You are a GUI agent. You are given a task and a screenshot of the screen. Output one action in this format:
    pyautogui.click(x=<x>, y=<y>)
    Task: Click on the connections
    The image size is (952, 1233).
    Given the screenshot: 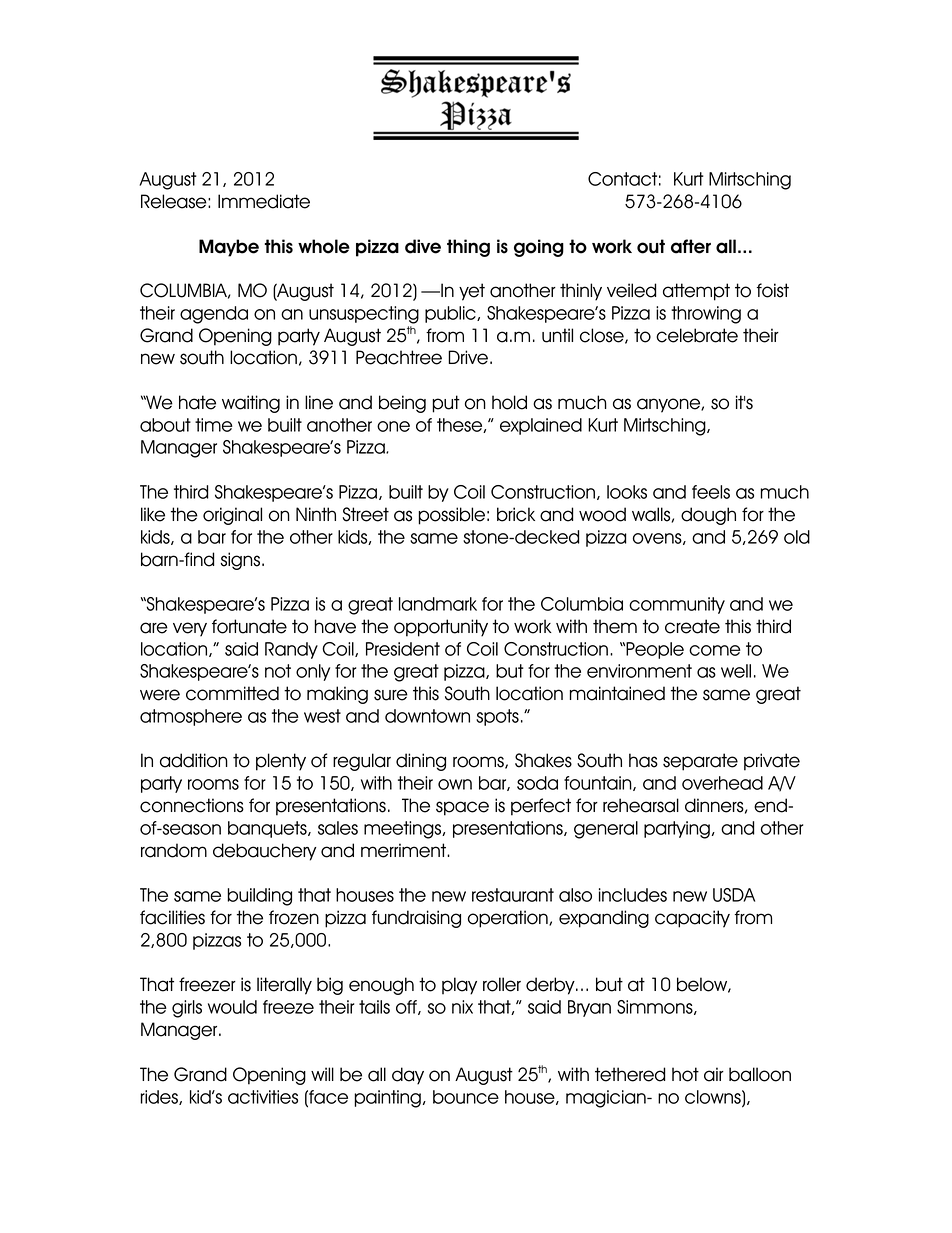 What is the action you would take?
    pyautogui.click(x=192, y=805)
